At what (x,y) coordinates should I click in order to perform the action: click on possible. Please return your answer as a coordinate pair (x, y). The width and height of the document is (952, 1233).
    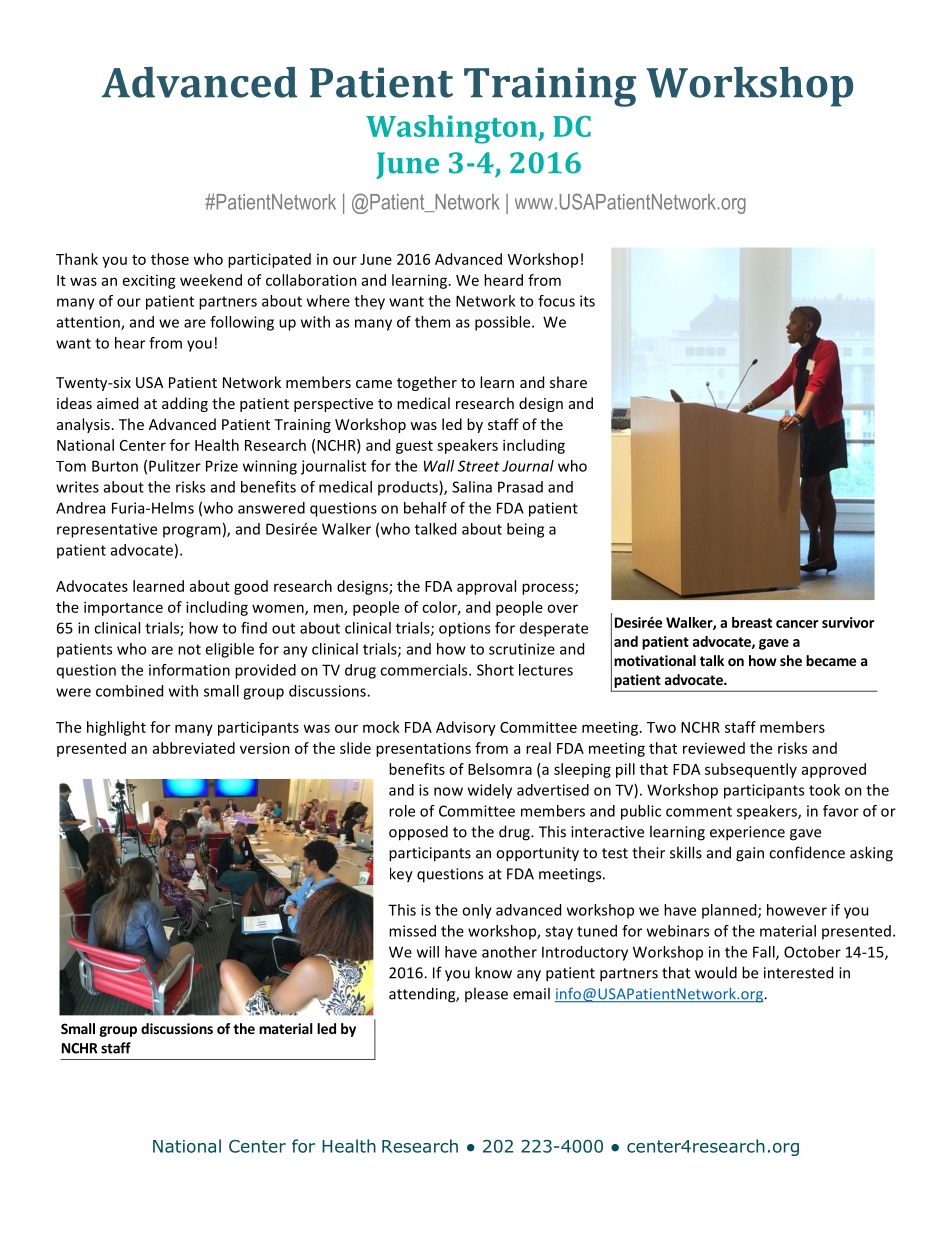
    Looking at the image, I should click on (504, 323).
